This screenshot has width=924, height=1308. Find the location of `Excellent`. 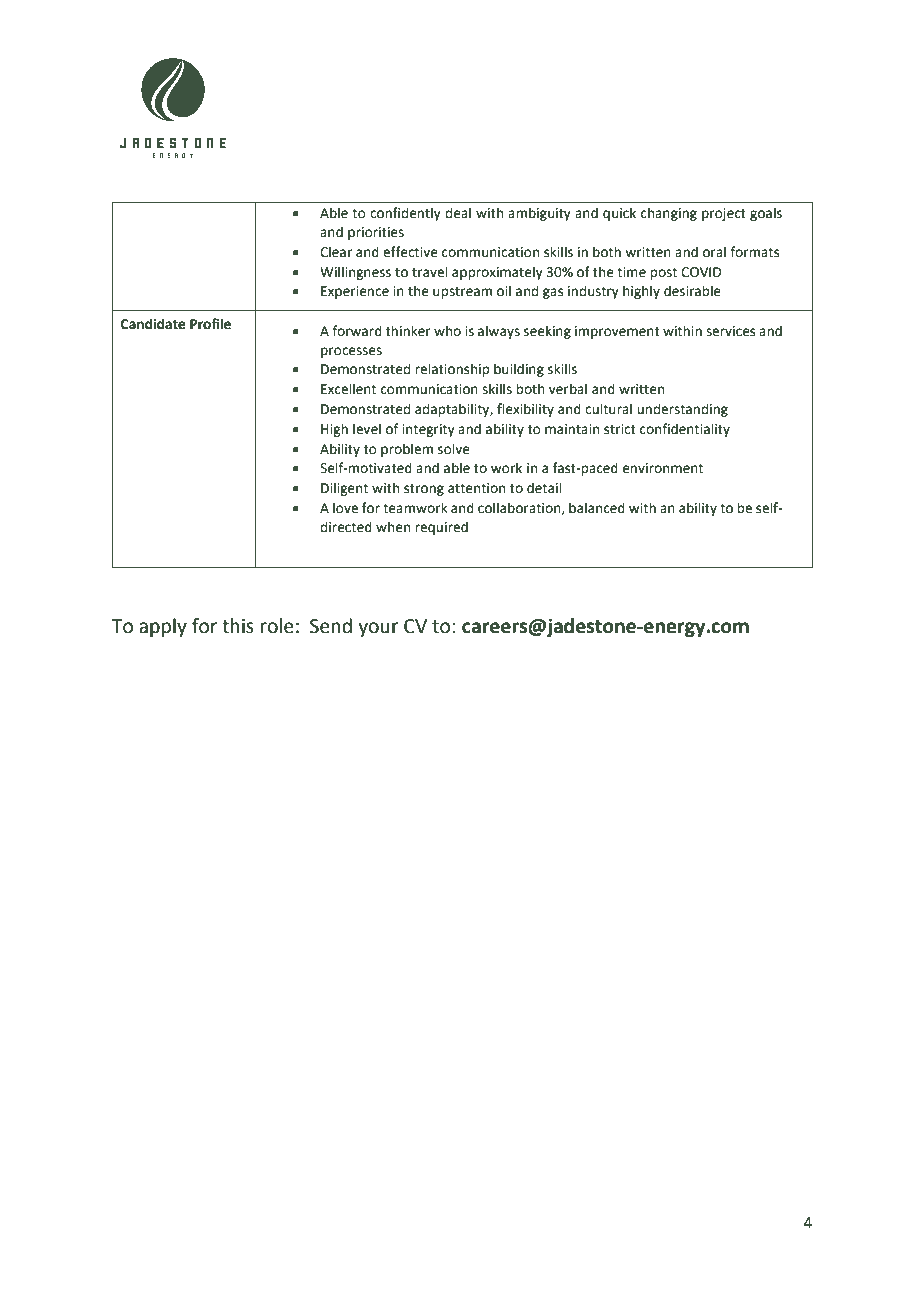

Excellent is located at coordinates (348, 389).
